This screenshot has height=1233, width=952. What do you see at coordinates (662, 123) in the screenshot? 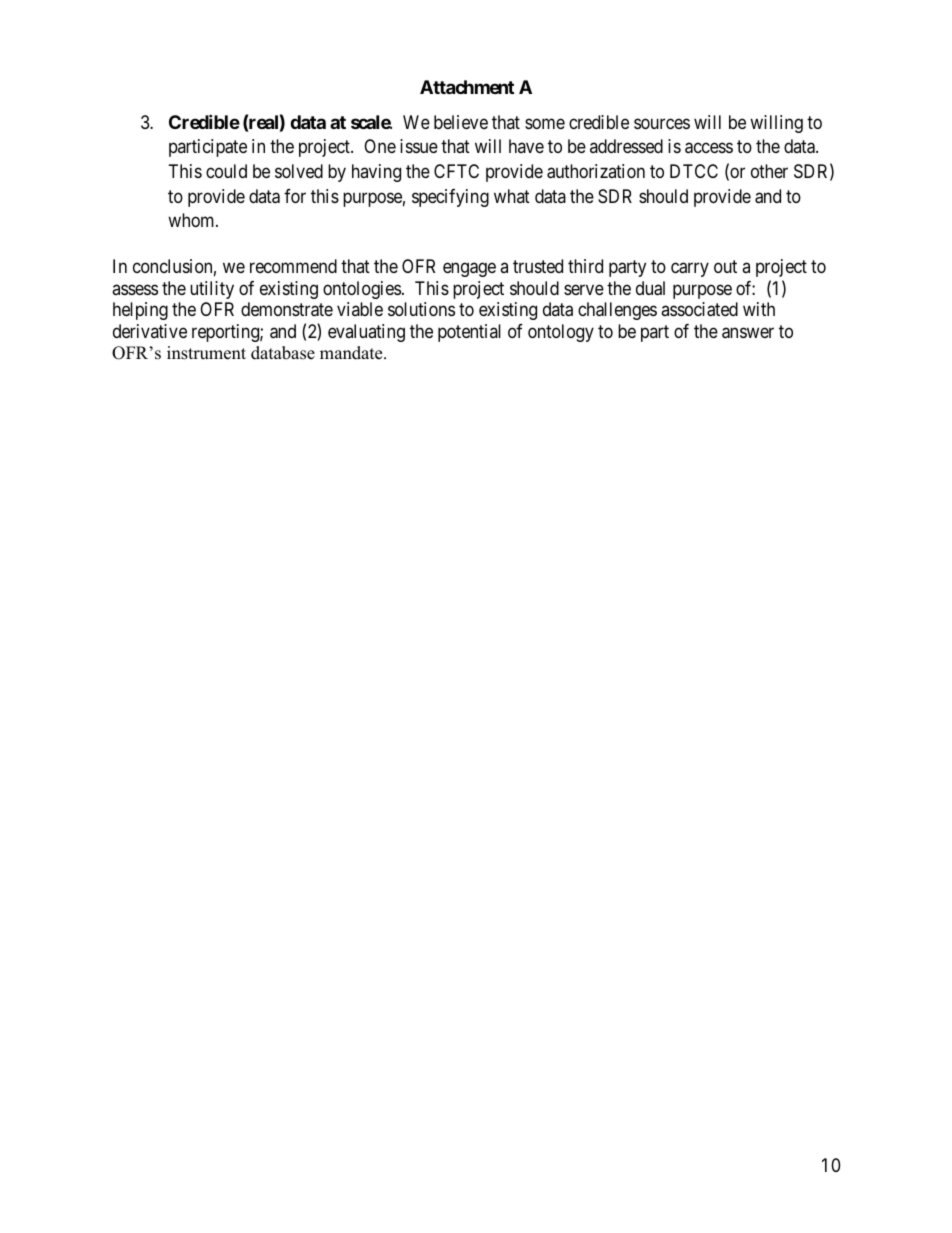
I see `sources` at bounding box center [662, 123].
